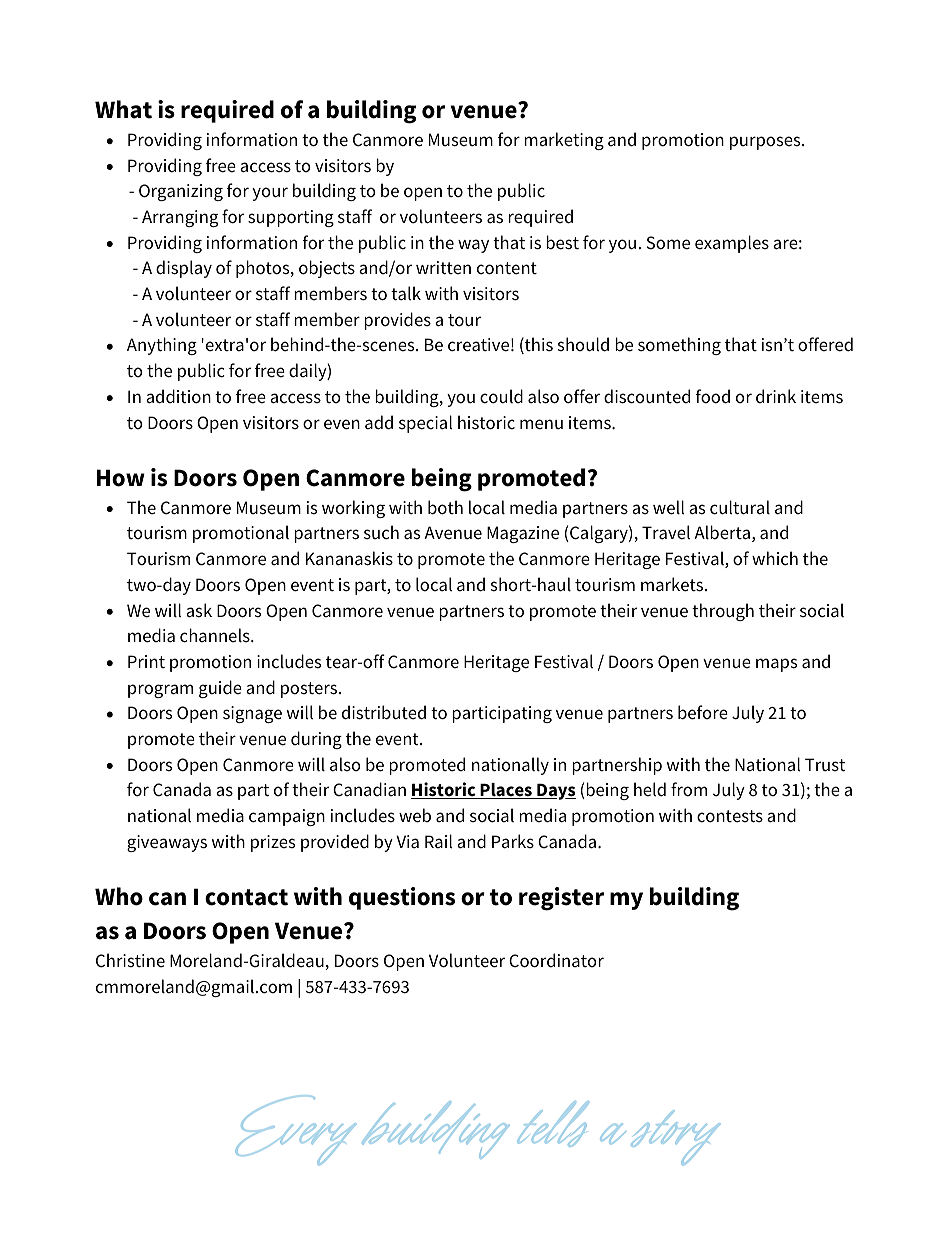  I want to click on Alberta, so click(722, 532).
